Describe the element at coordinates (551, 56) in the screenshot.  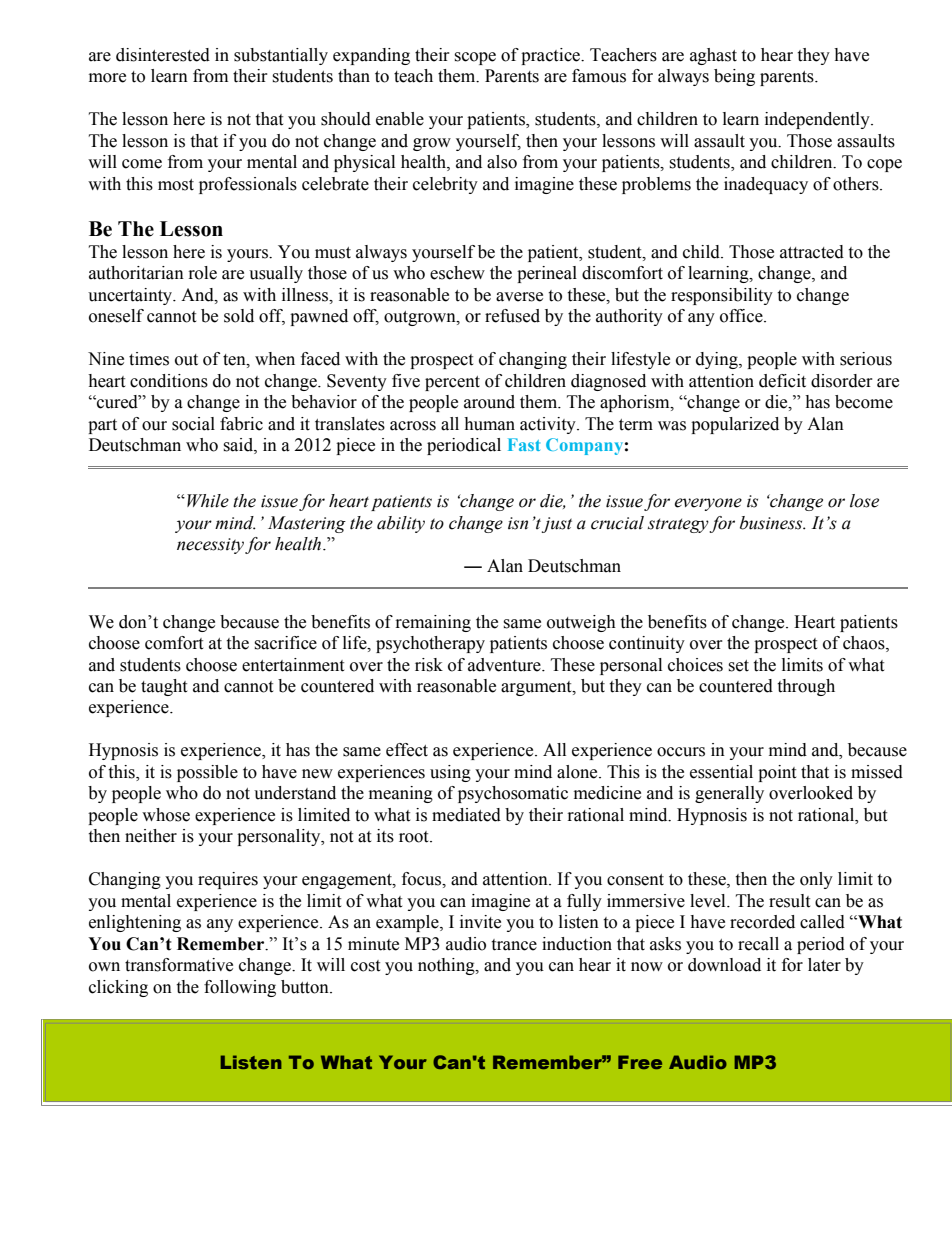
I see `practice` at that location.
